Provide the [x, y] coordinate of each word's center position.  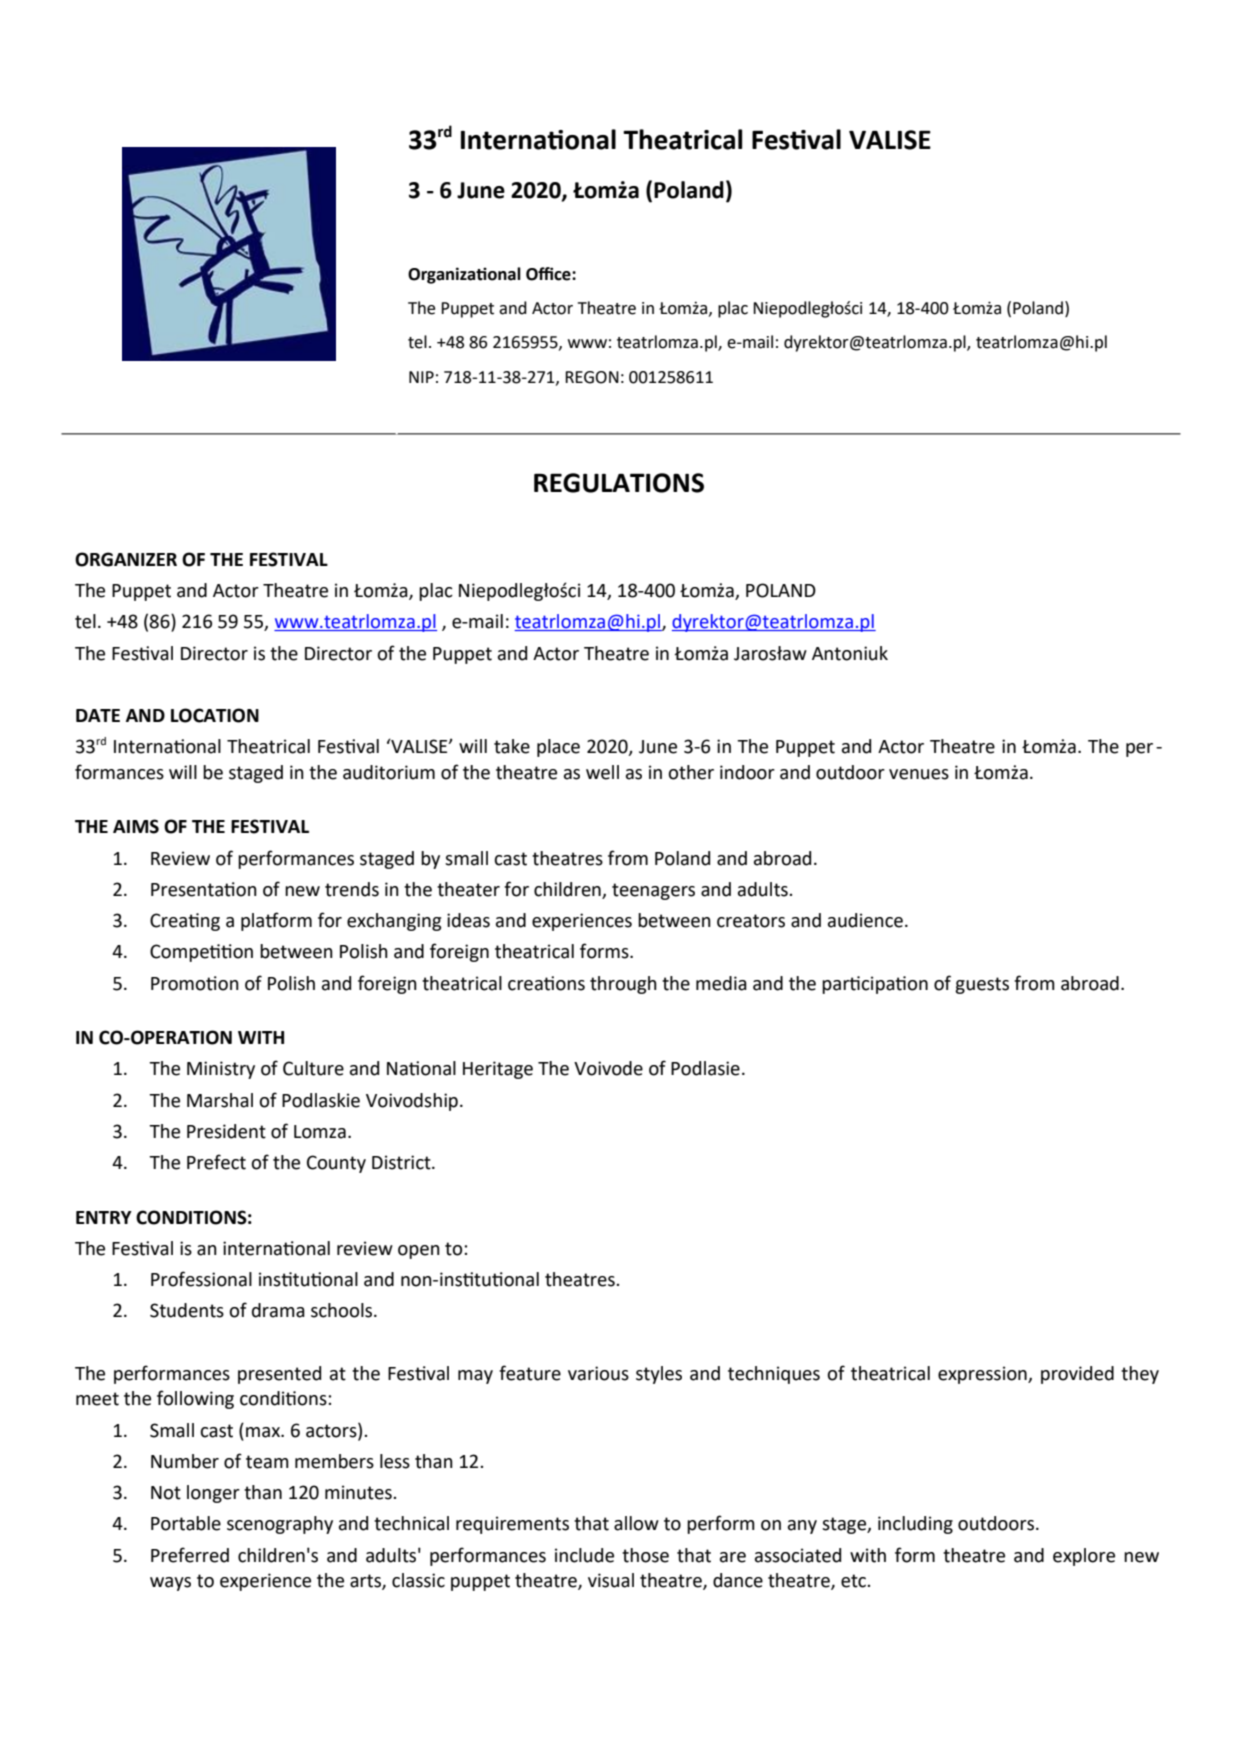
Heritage [498, 1070]
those [645, 1555]
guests [982, 985]
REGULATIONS [619, 483]
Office [549, 274]
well [602, 772]
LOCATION [215, 715]
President [226, 1131]
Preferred [190, 1555]
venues [919, 774]
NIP [421, 377]
